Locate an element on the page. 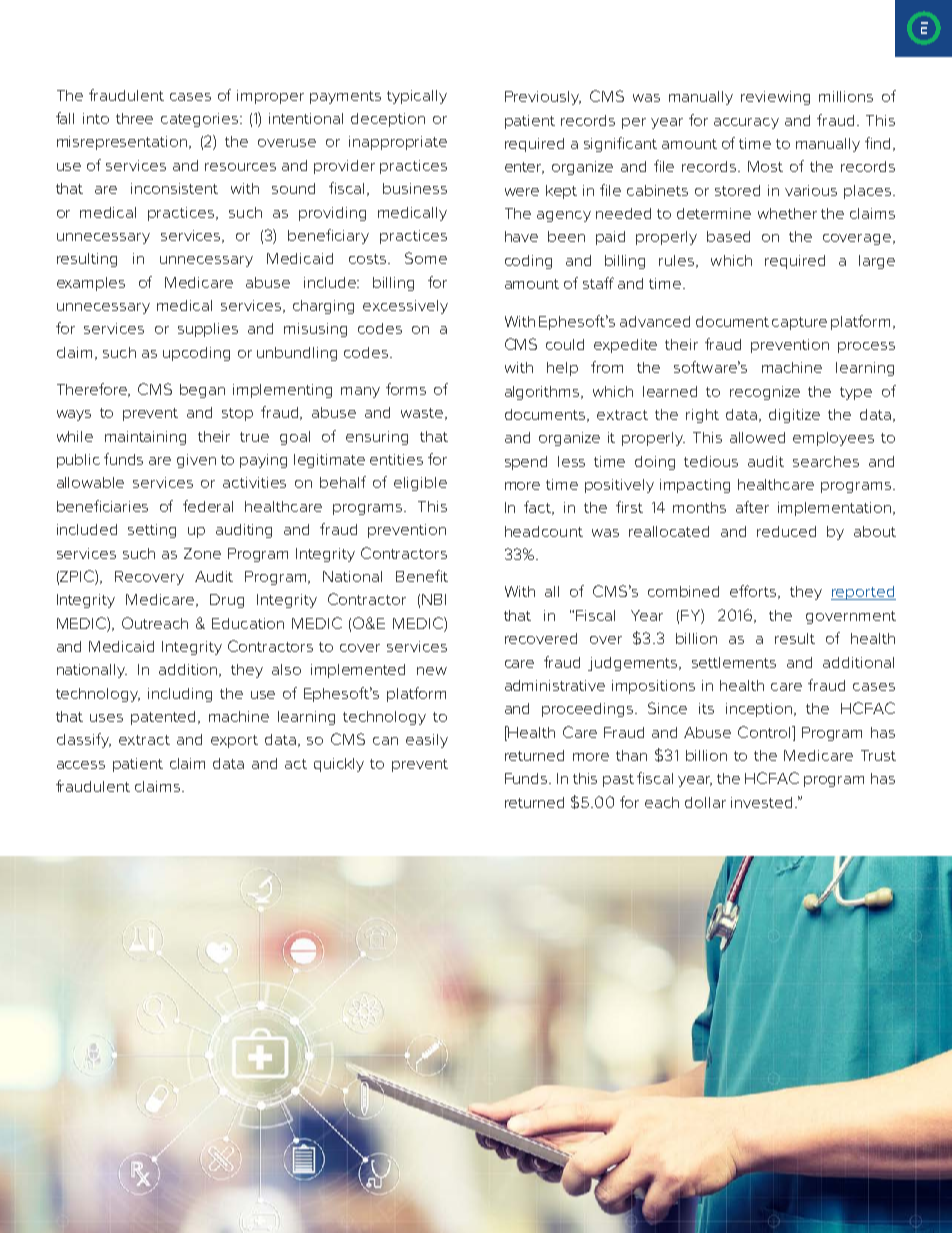  accuracy is located at coordinates (746, 123).
